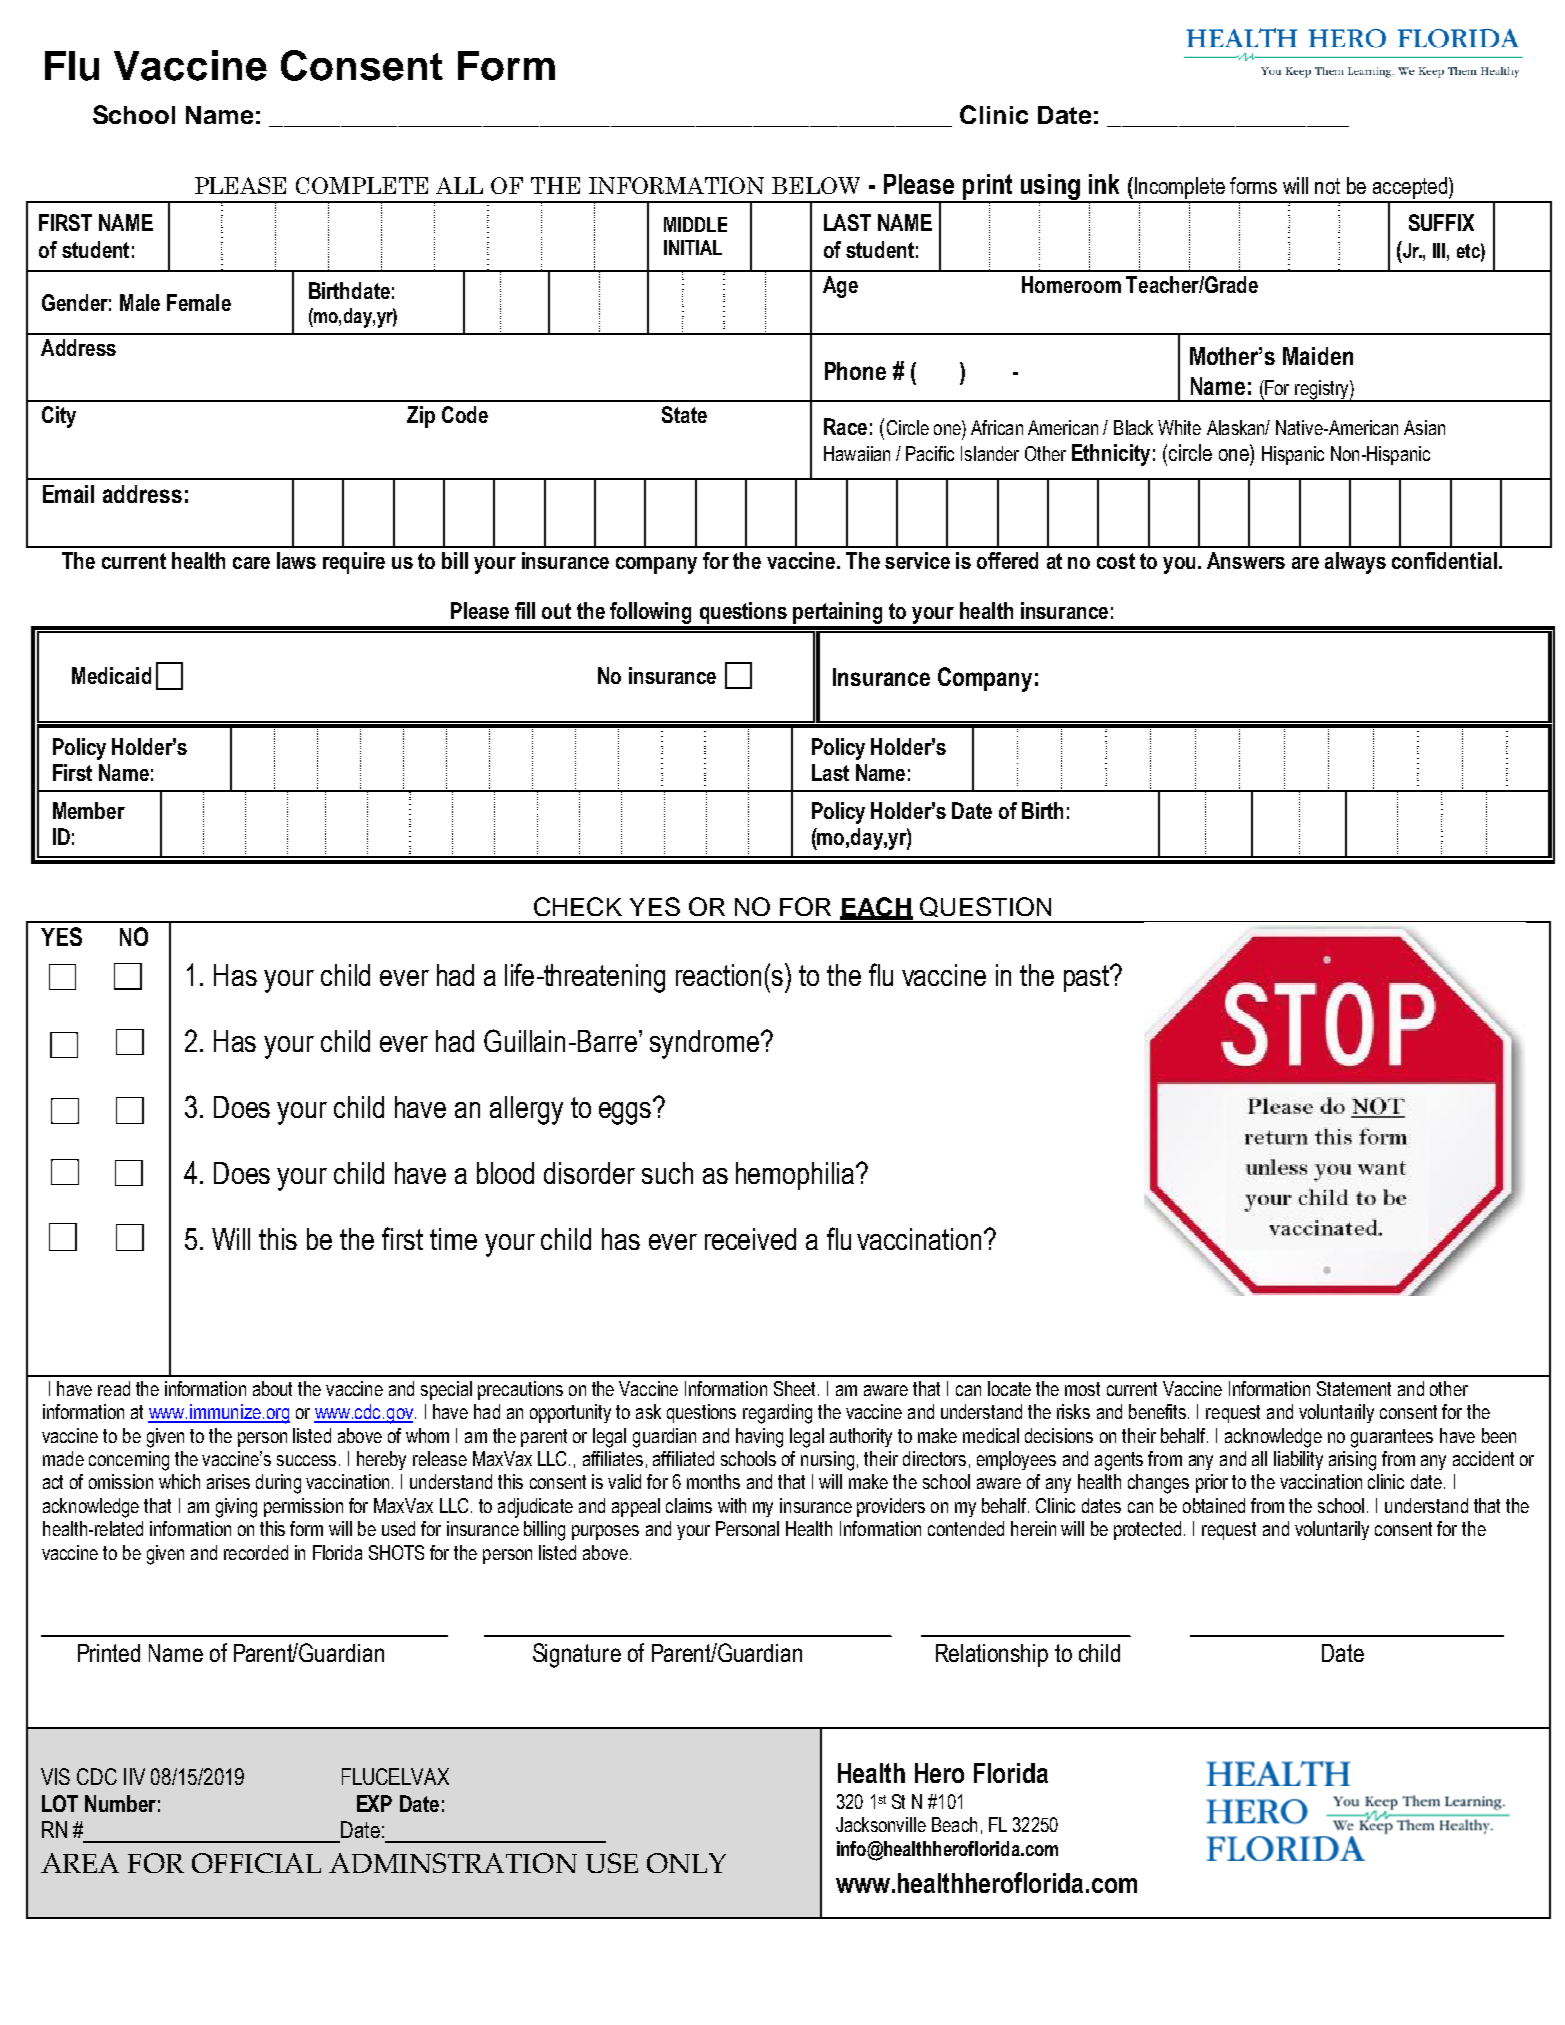 The width and height of the screenshot is (1565, 2025). I want to click on Member, so click(89, 810).
